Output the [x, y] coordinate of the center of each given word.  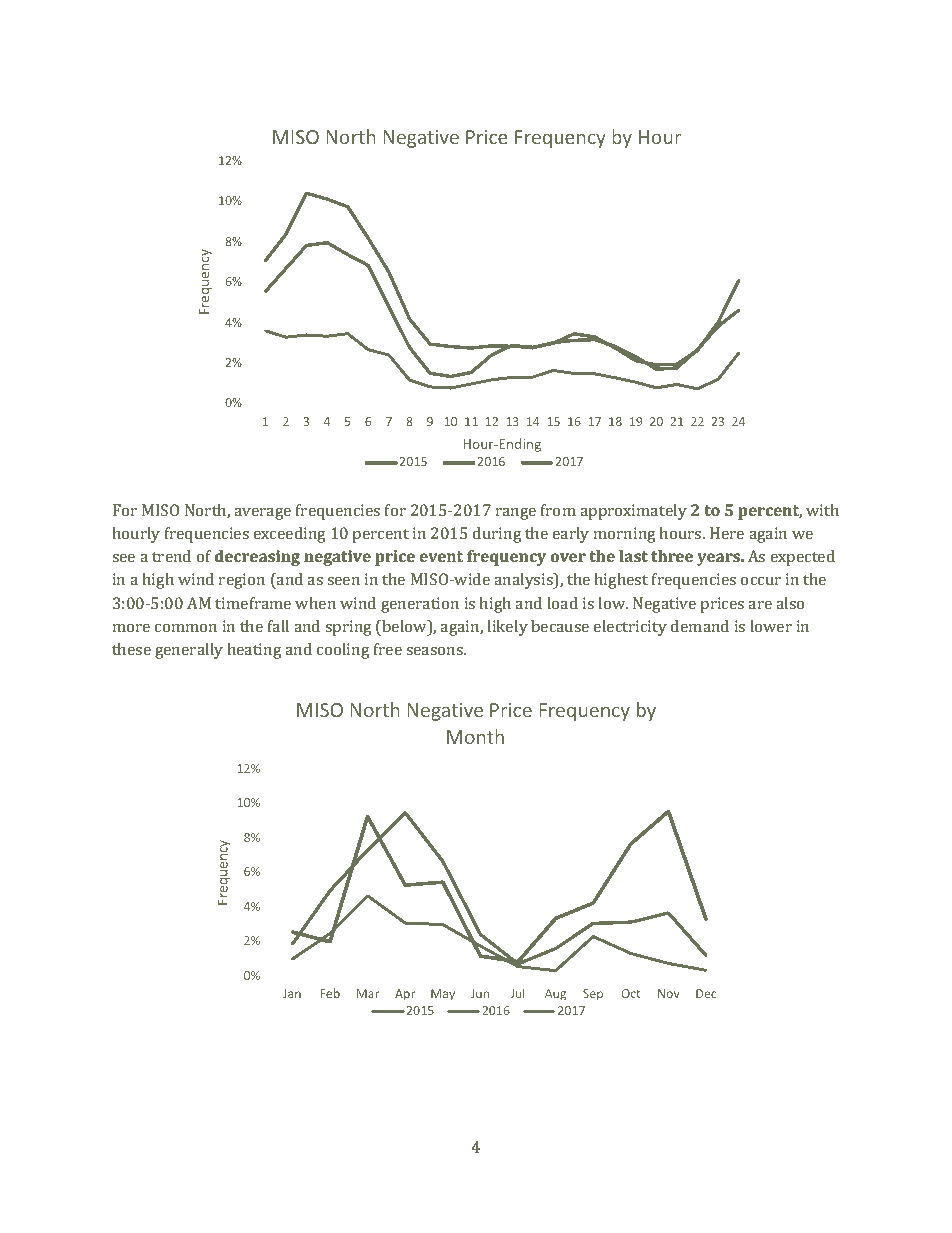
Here [727, 533]
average [262, 514]
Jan [292, 993]
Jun [480, 993]
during [497, 535]
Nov [669, 993]
